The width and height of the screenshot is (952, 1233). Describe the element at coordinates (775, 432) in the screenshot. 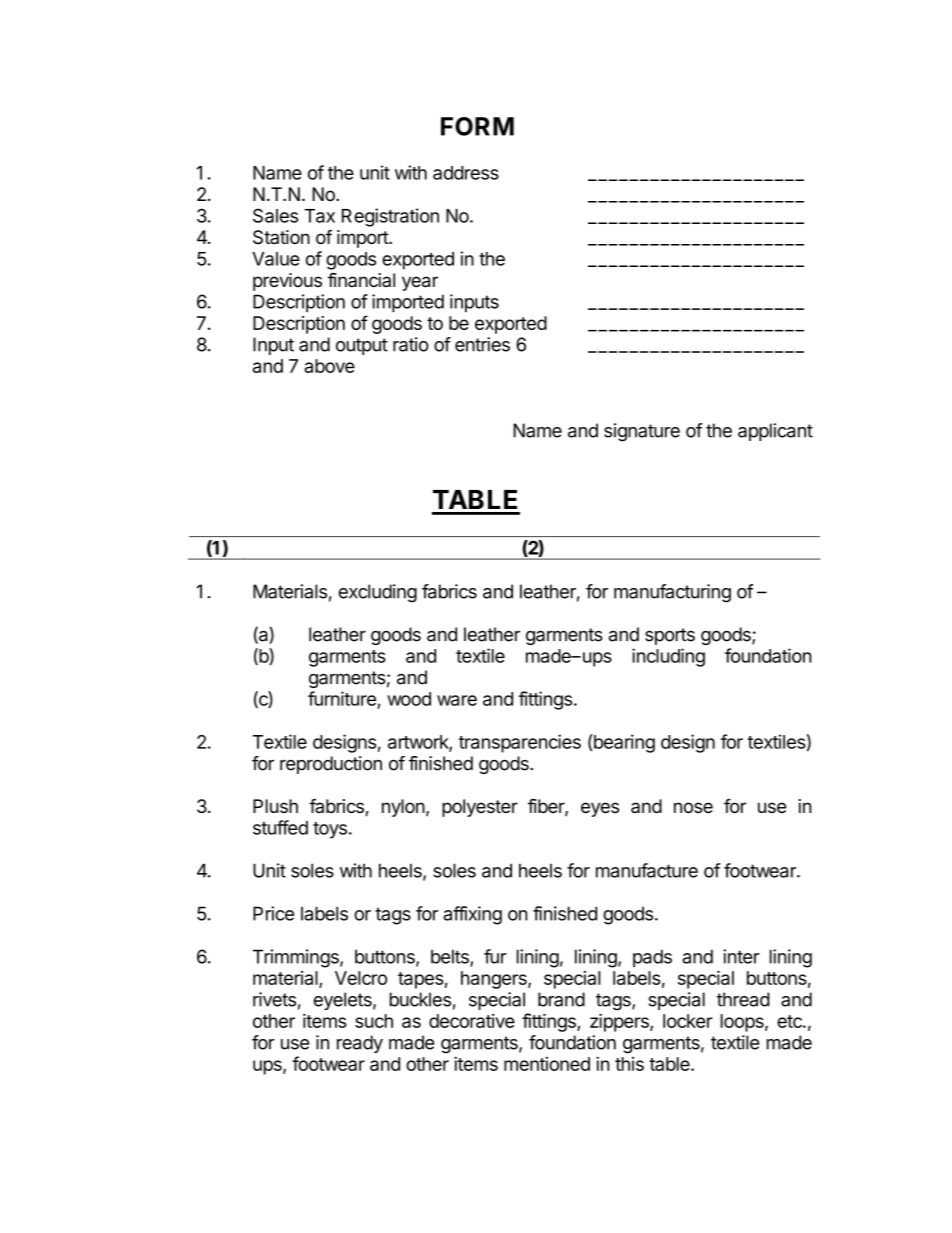

I see `applicant` at that location.
